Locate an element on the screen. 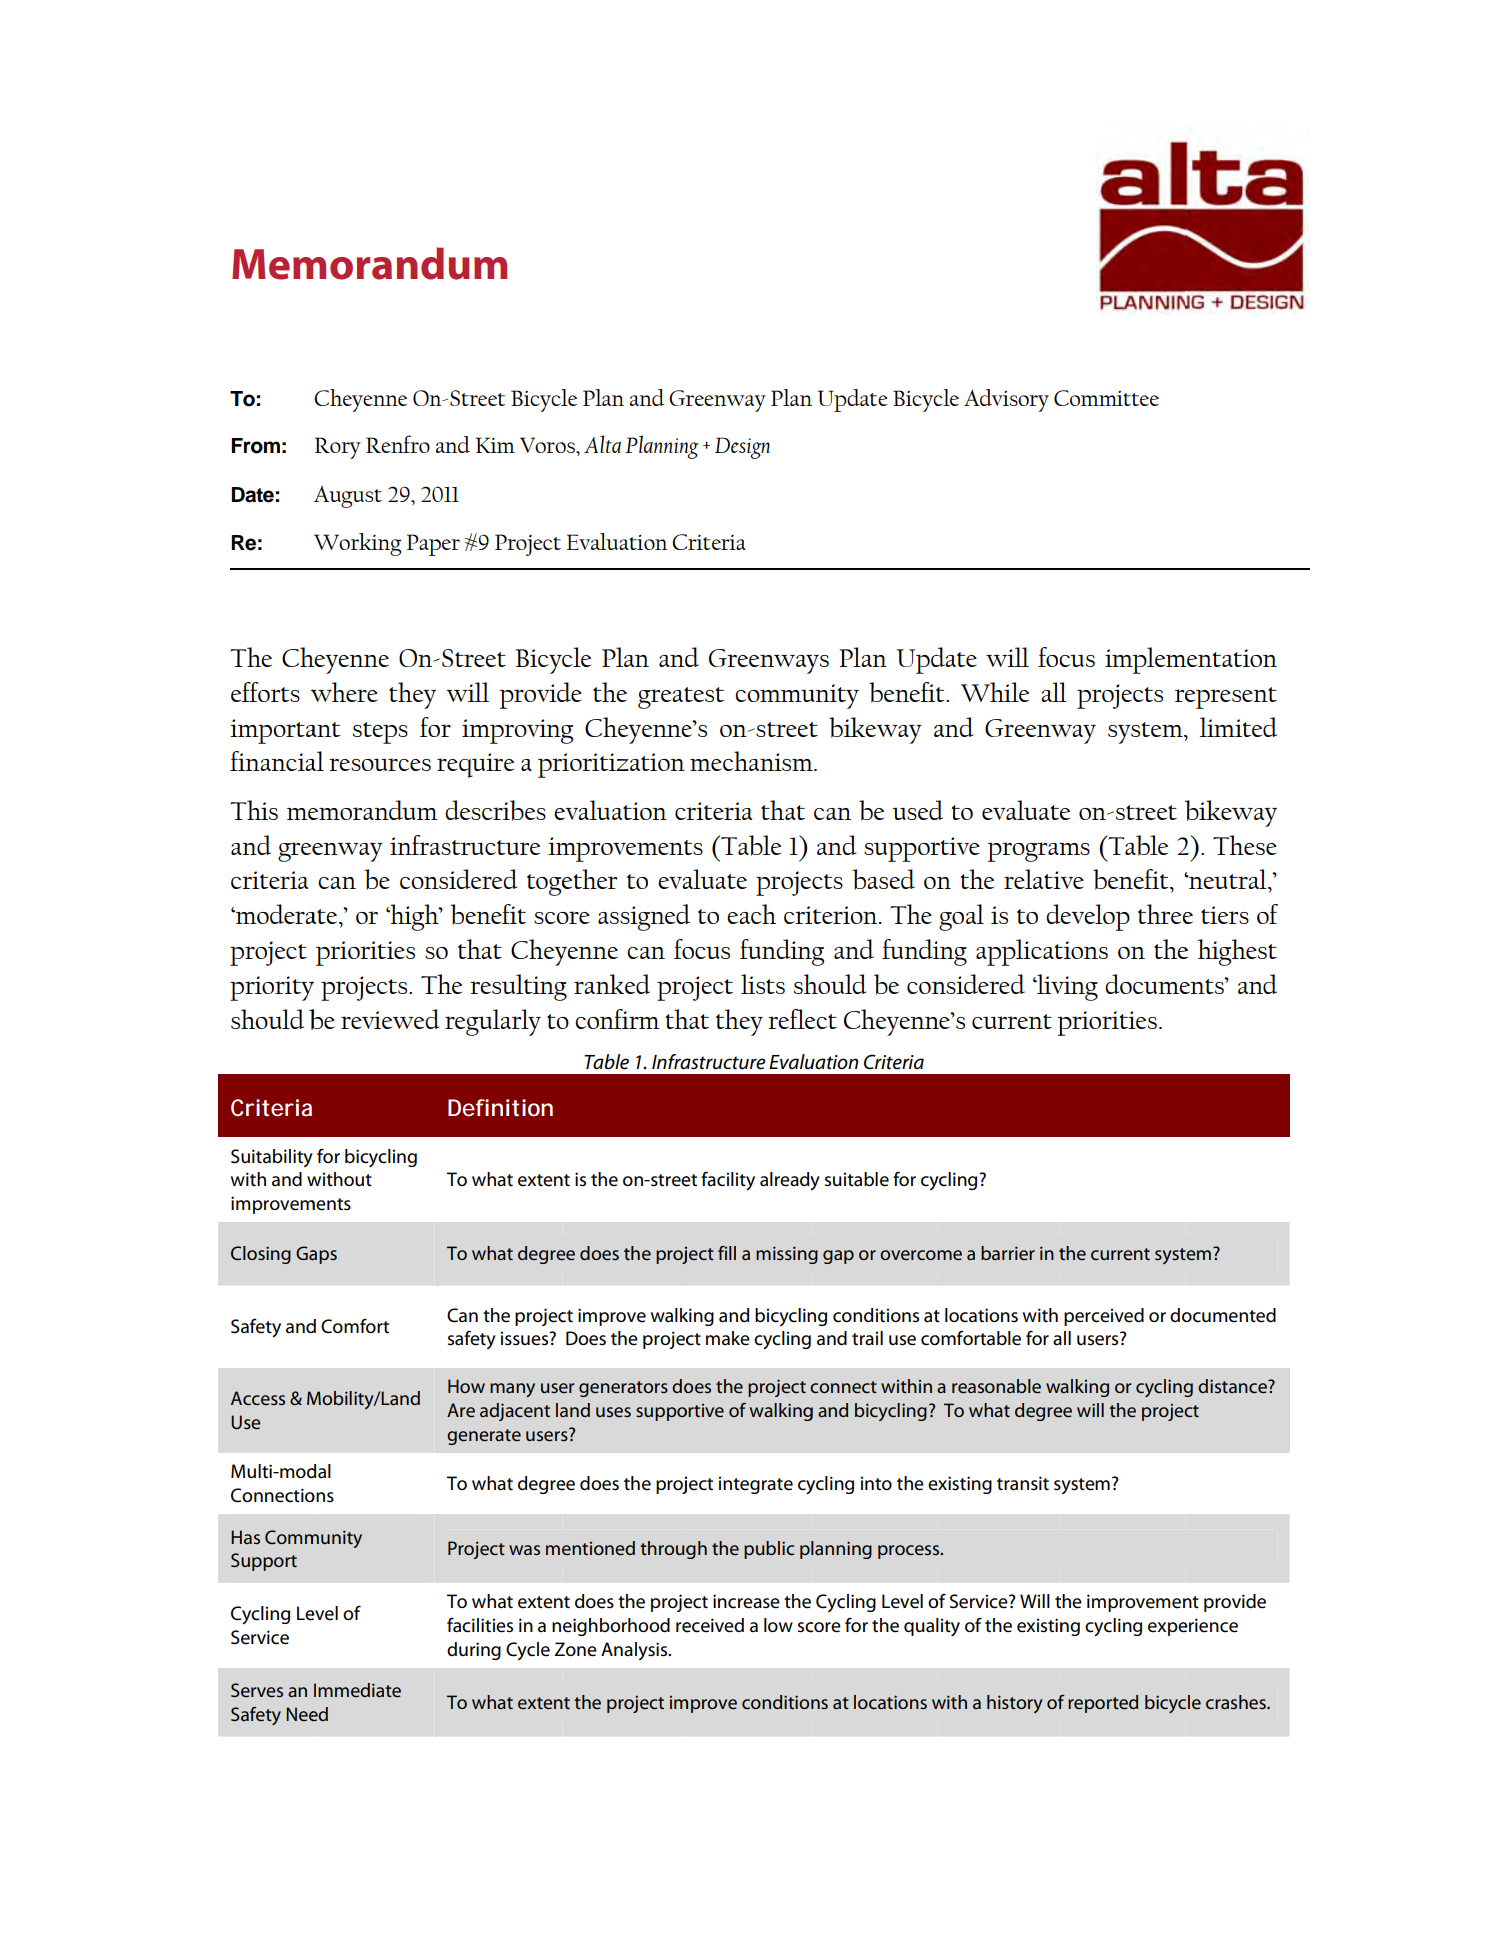 The width and height of the screenshot is (1508, 1951). Mem is located at coordinates (279, 264).
